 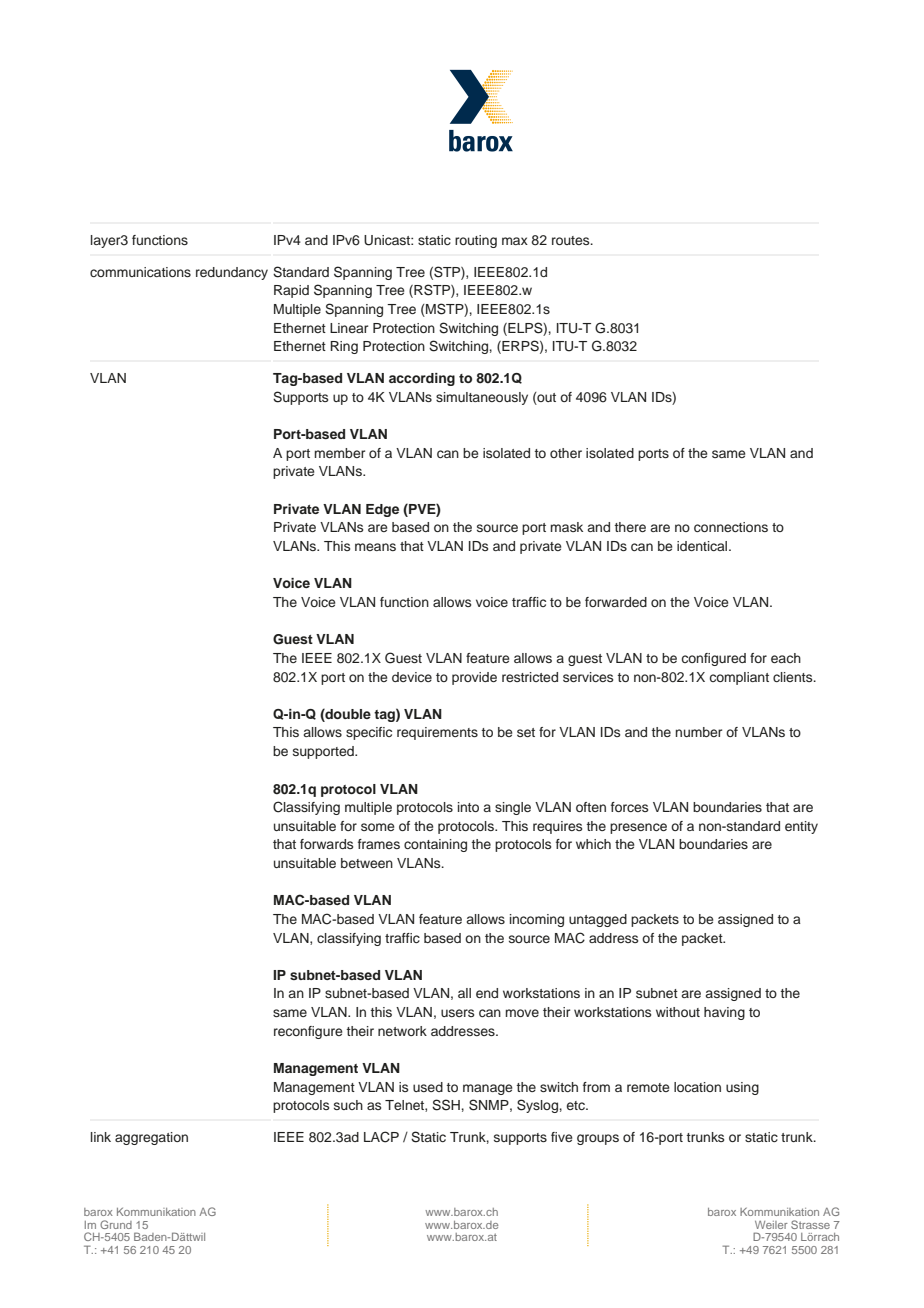 What do you see at coordinates (339, 453) in the document?
I see `member` at bounding box center [339, 453].
